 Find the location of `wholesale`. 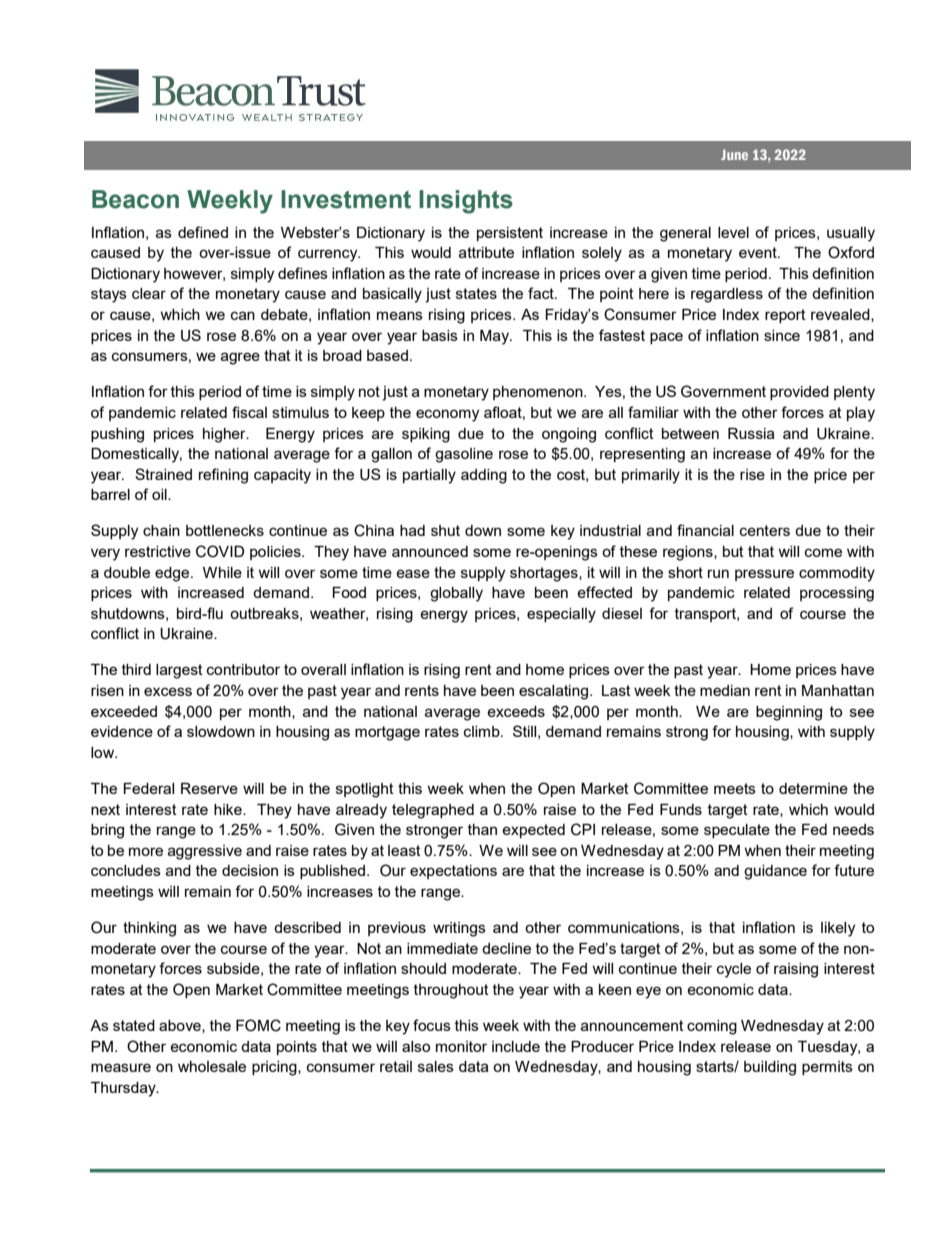

wholesale is located at coordinates (212, 1066).
